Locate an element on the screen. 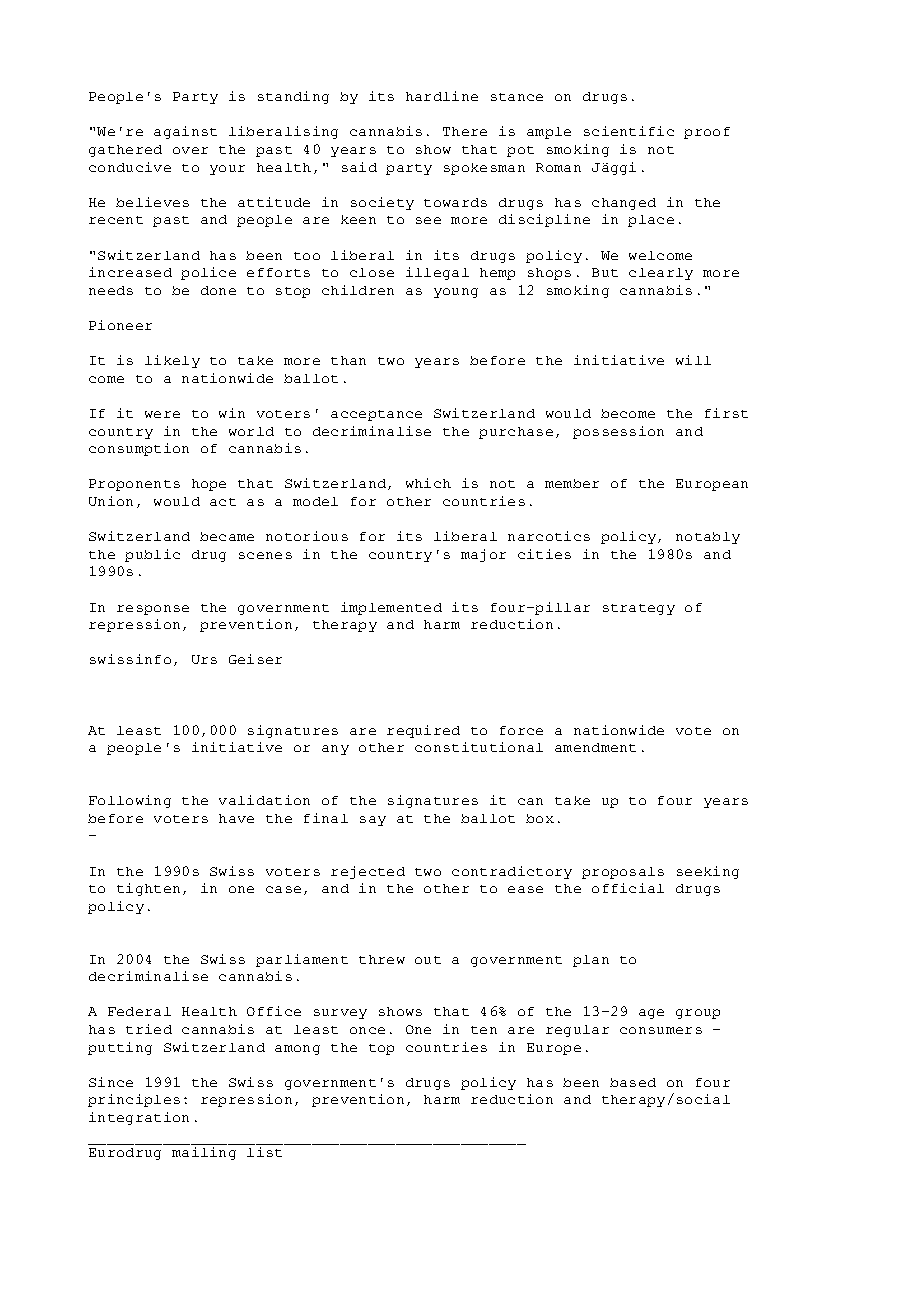  mailing is located at coordinates (204, 1153).
